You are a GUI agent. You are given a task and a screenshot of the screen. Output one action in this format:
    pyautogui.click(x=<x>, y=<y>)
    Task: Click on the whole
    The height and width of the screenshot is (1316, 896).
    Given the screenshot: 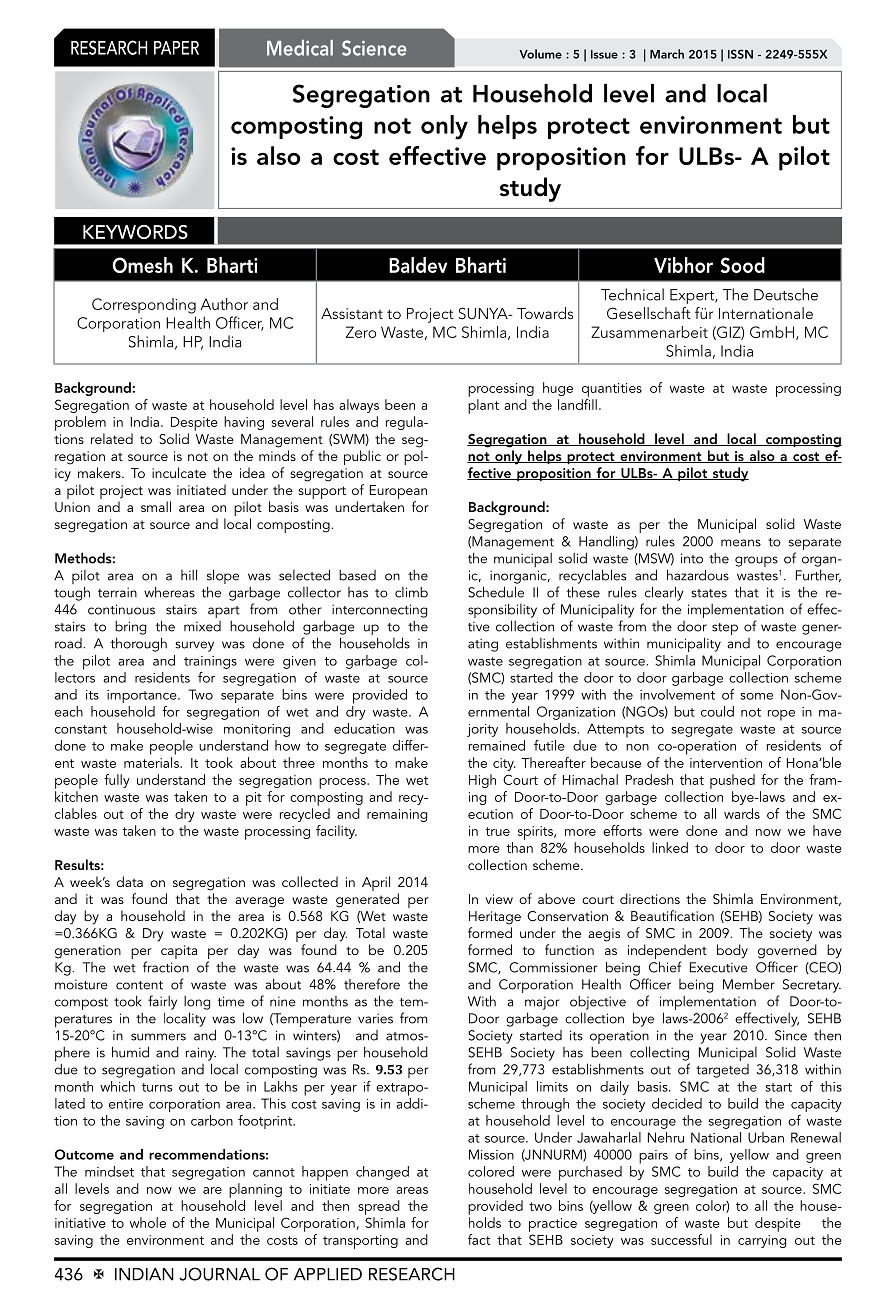 What is the action you would take?
    pyautogui.click(x=148, y=1222)
